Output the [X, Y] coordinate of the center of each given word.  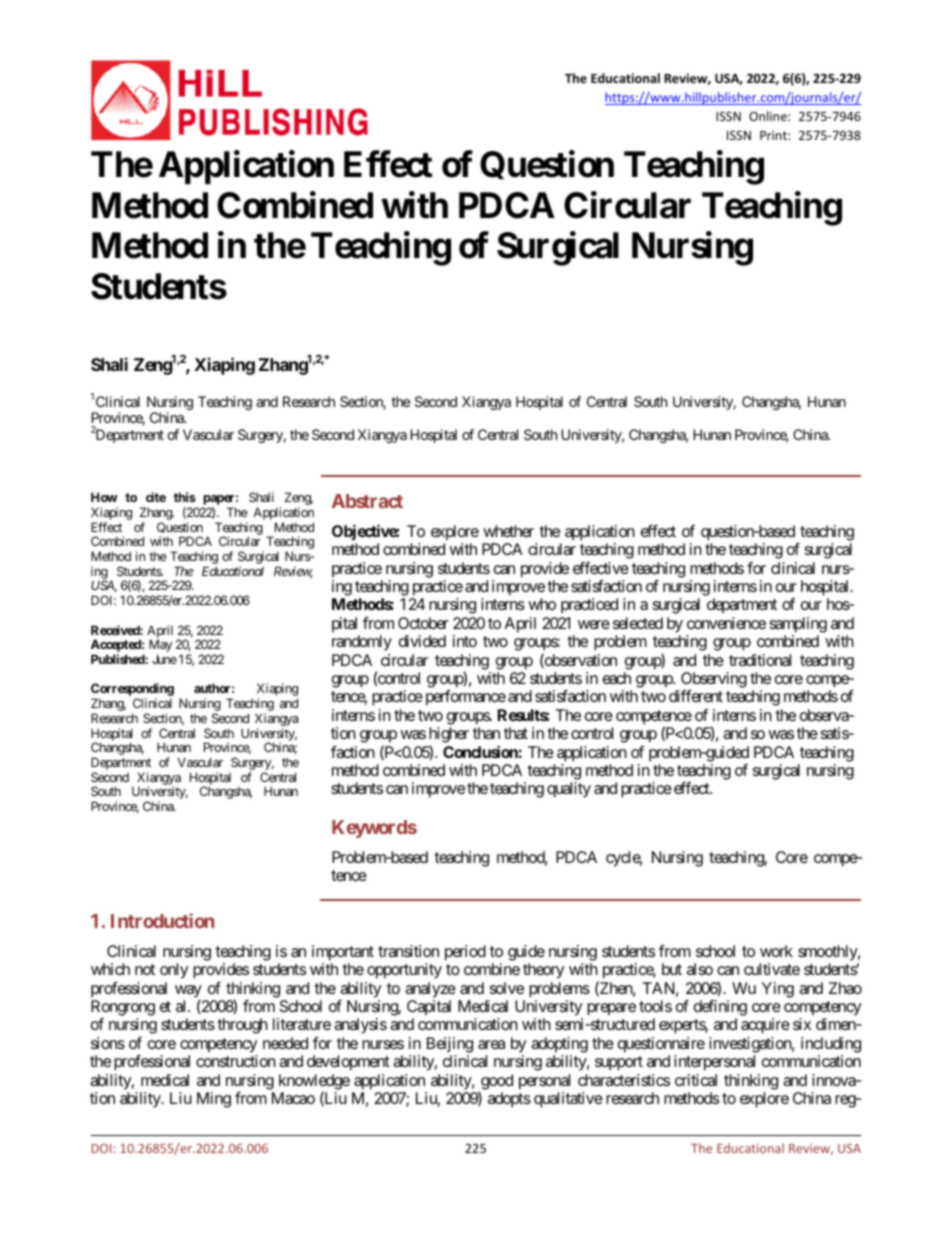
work [776, 951]
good [497, 1082]
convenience [726, 623]
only [174, 971]
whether [508, 531]
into [465, 641]
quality [569, 790]
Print [774, 135]
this [185, 497]
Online [769, 116]
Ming [214, 1100]
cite [156, 497]
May [160, 647]
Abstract [367, 501]
